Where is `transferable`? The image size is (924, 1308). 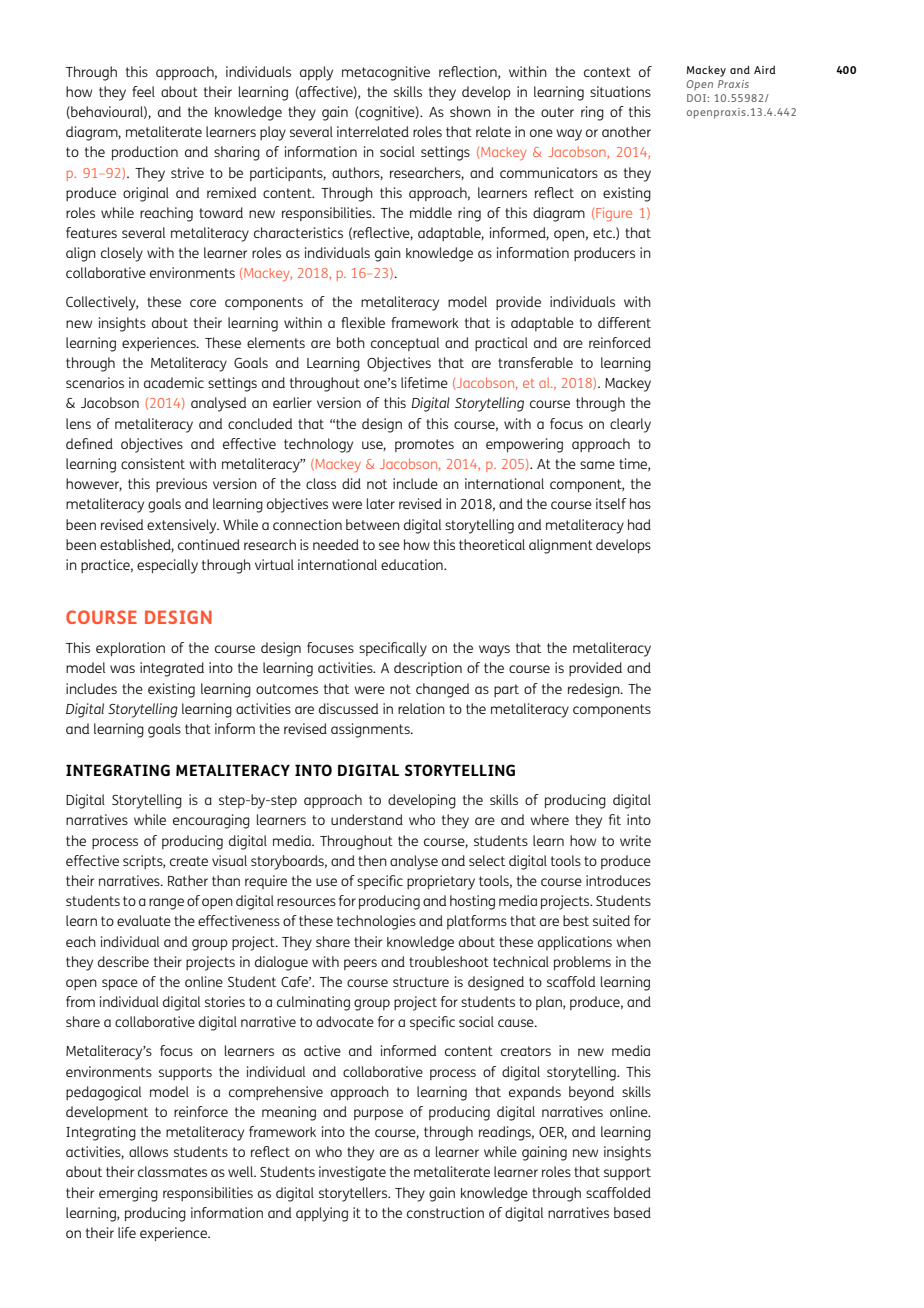 transferable is located at coordinates (535, 362).
